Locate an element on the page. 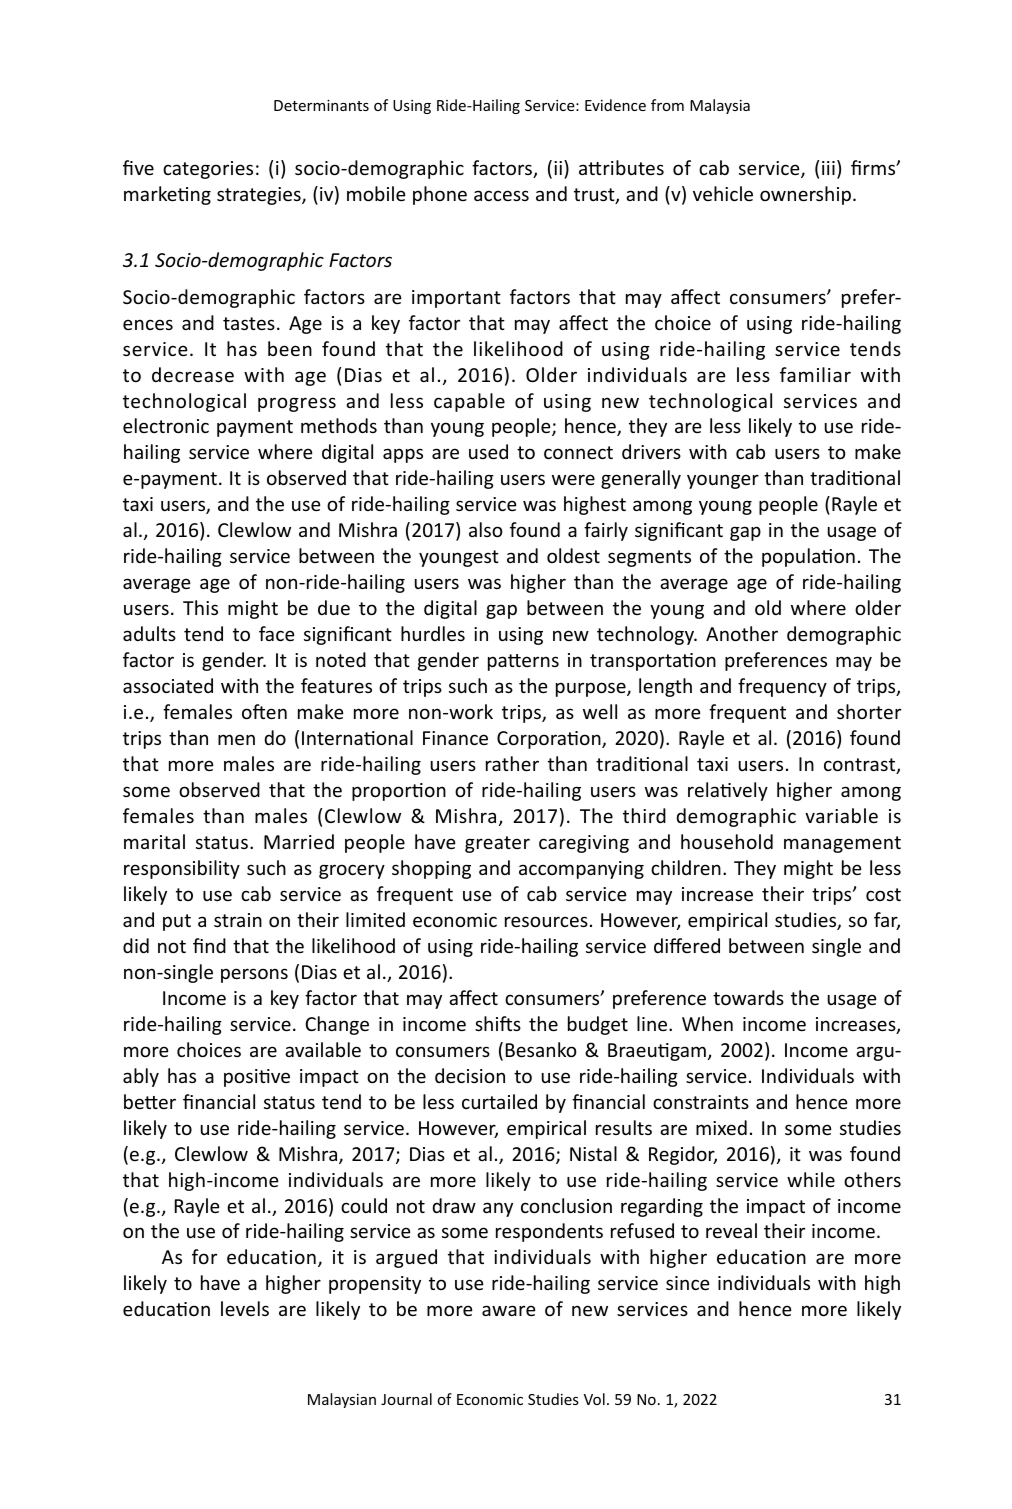 The width and height of the page is (1012, 1509). aware is located at coordinates (509, 1310).
